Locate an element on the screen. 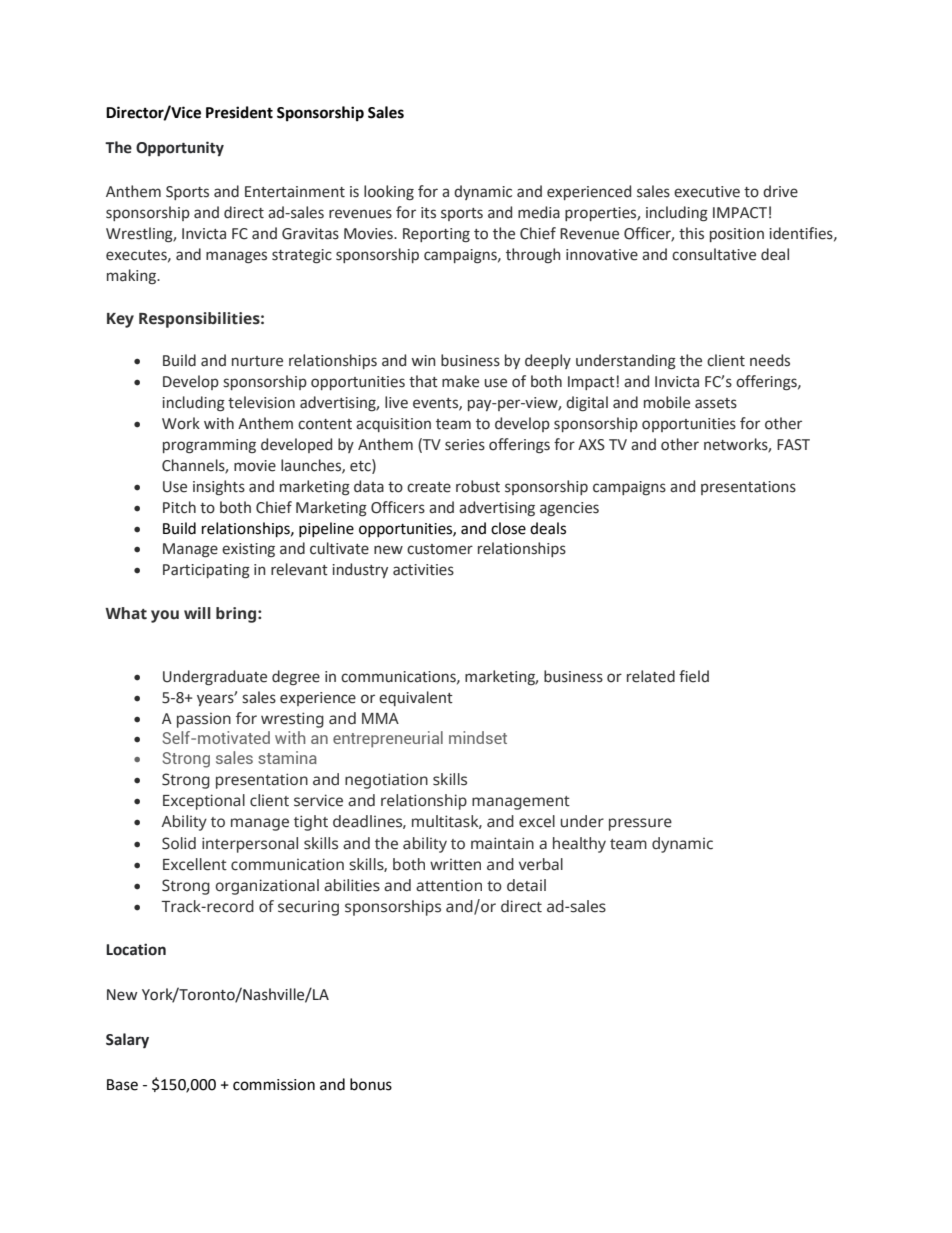 This screenshot has height=1233, width=952. Opportunity is located at coordinates (180, 149).
